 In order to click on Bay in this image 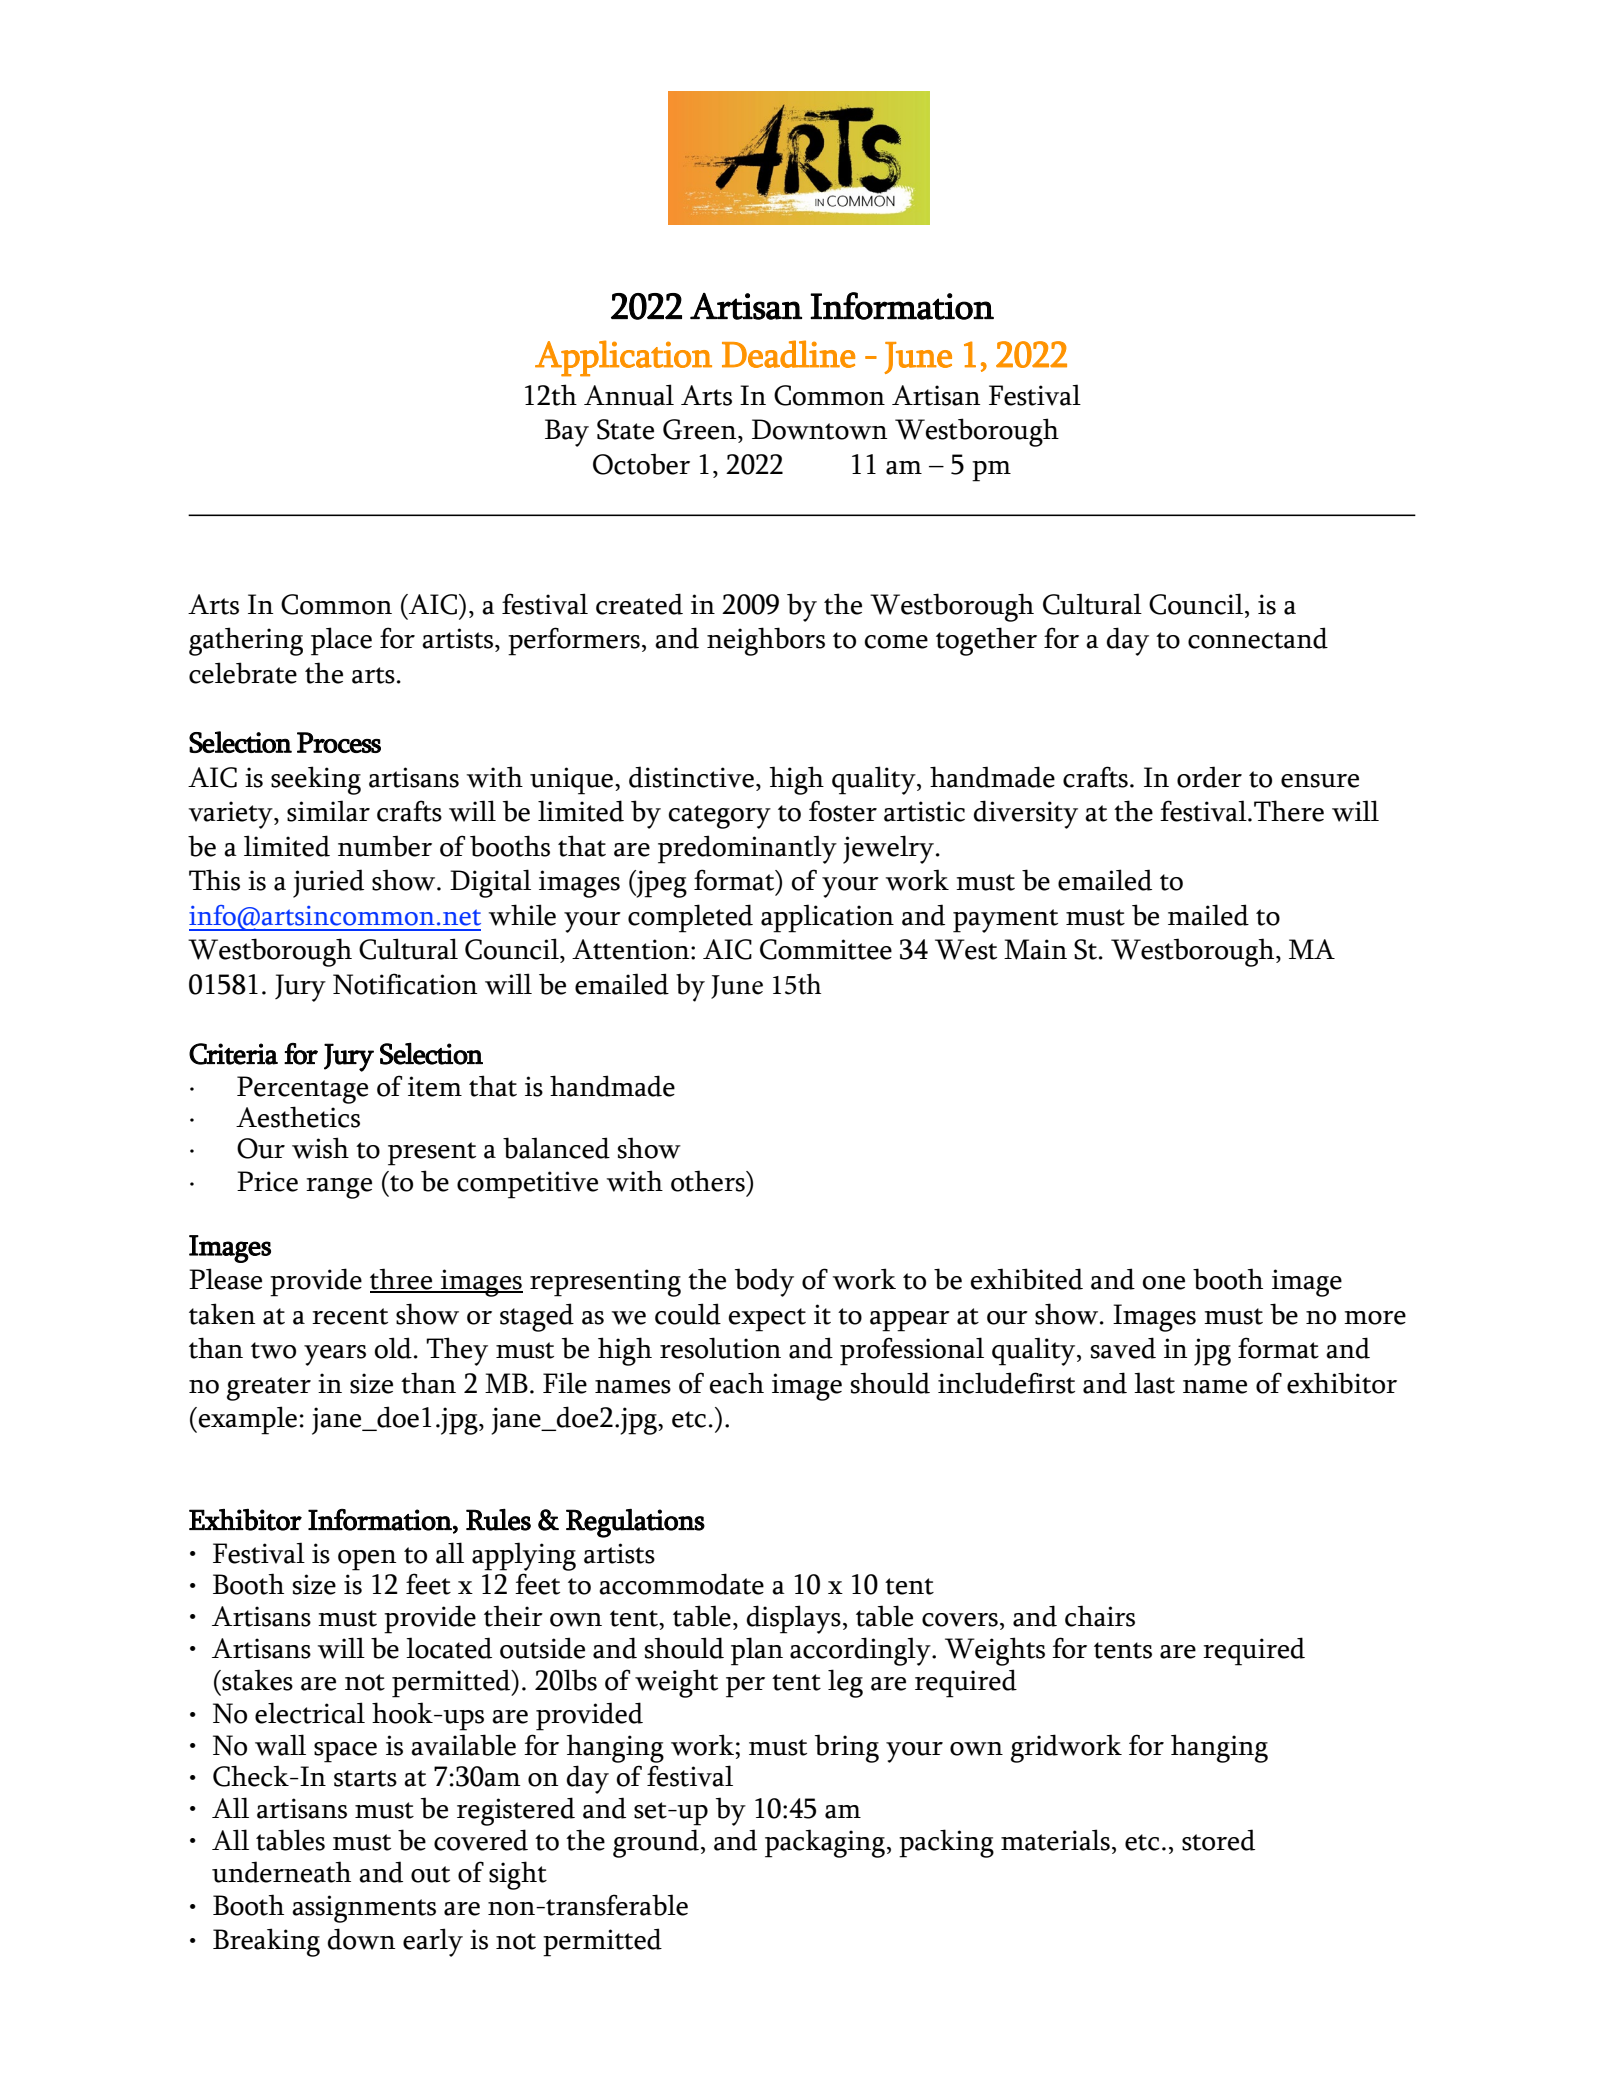, I will do `click(567, 433)`.
